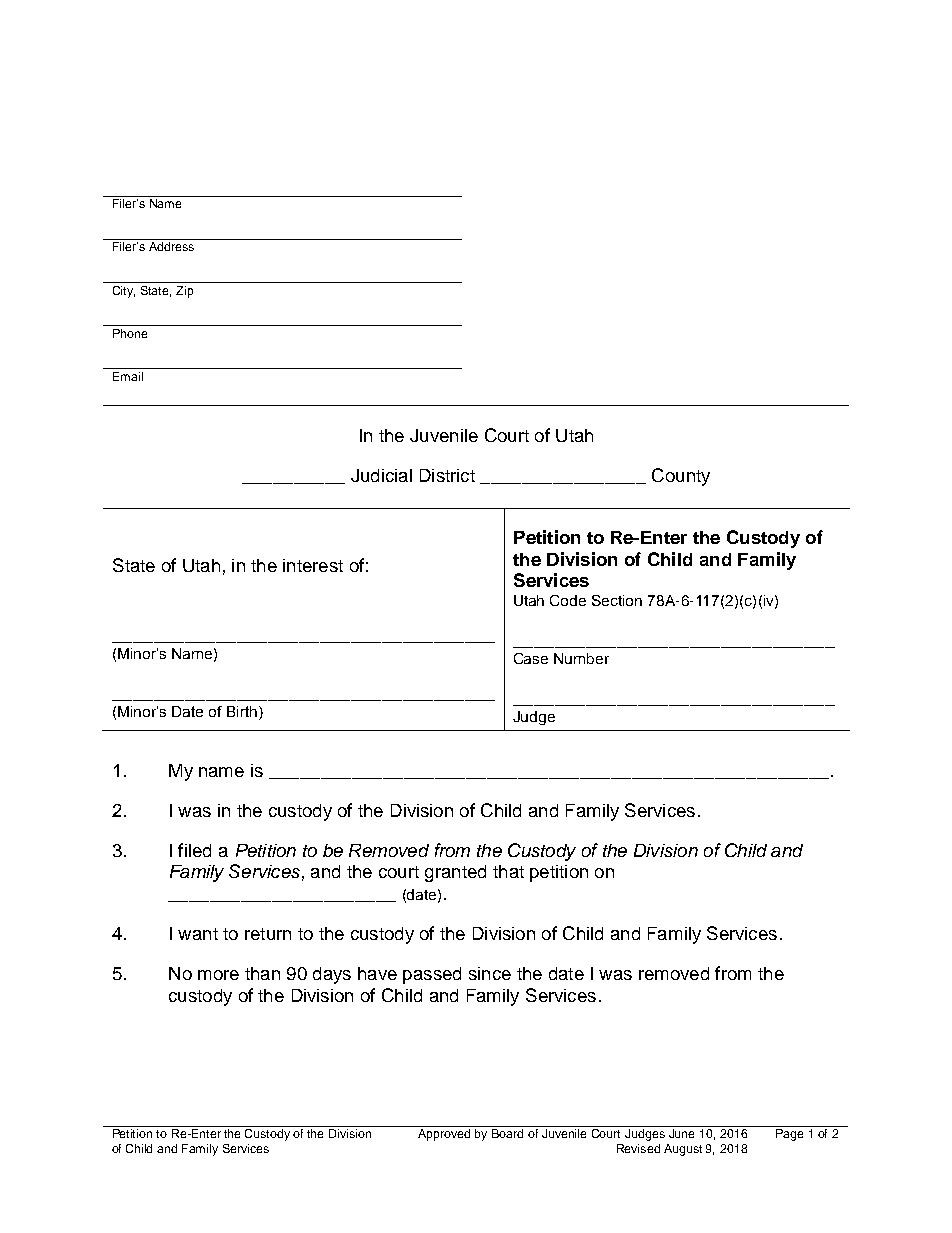 This screenshot has width=952, height=1233. What do you see at coordinates (194, 850) in the screenshot?
I see `filed` at bounding box center [194, 850].
